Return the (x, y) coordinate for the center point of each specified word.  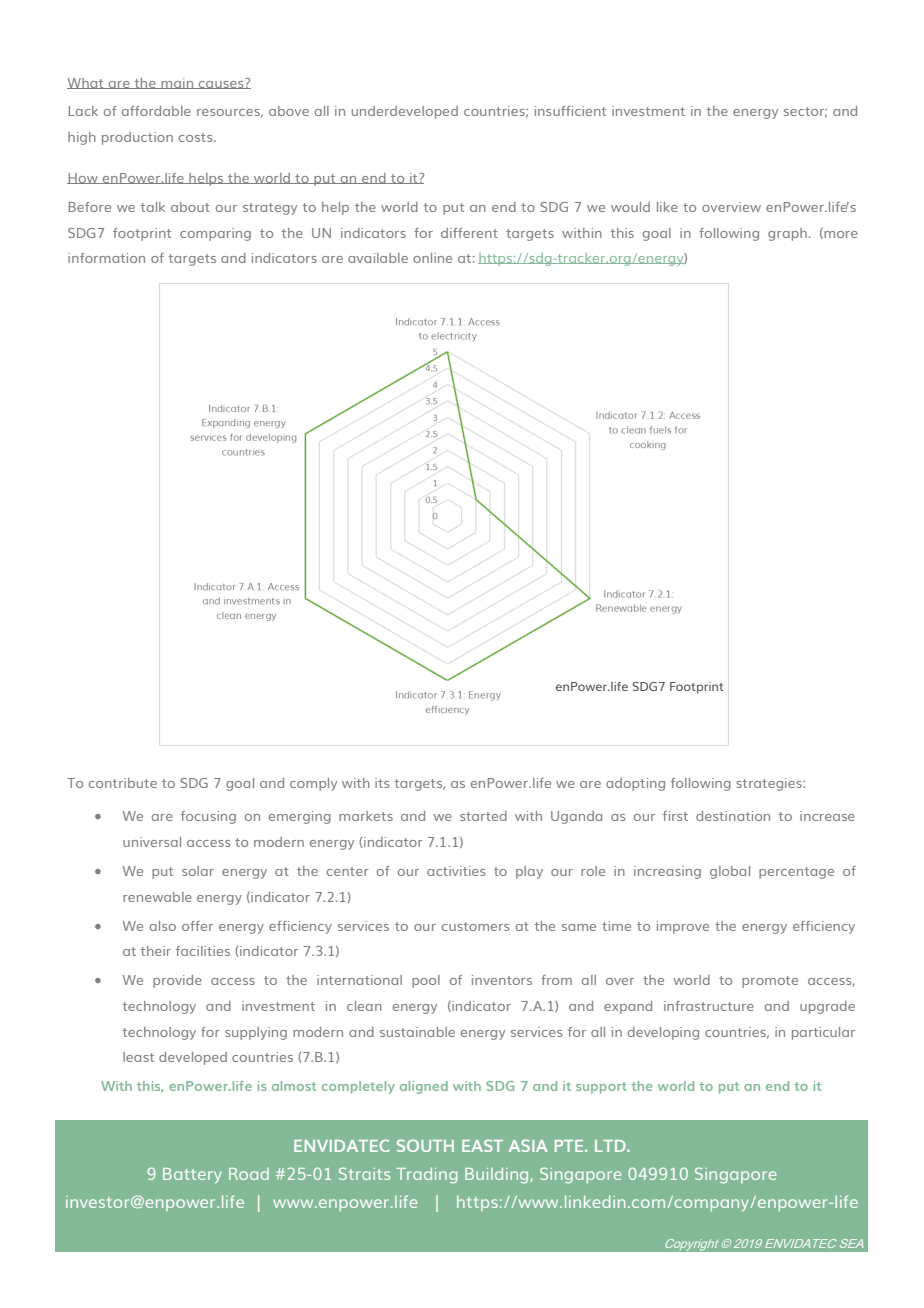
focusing (208, 817)
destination (733, 816)
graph (787, 234)
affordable (156, 111)
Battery (192, 1175)
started (483, 816)
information (106, 258)
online (432, 258)
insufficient (570, 111)
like (667, 207)
